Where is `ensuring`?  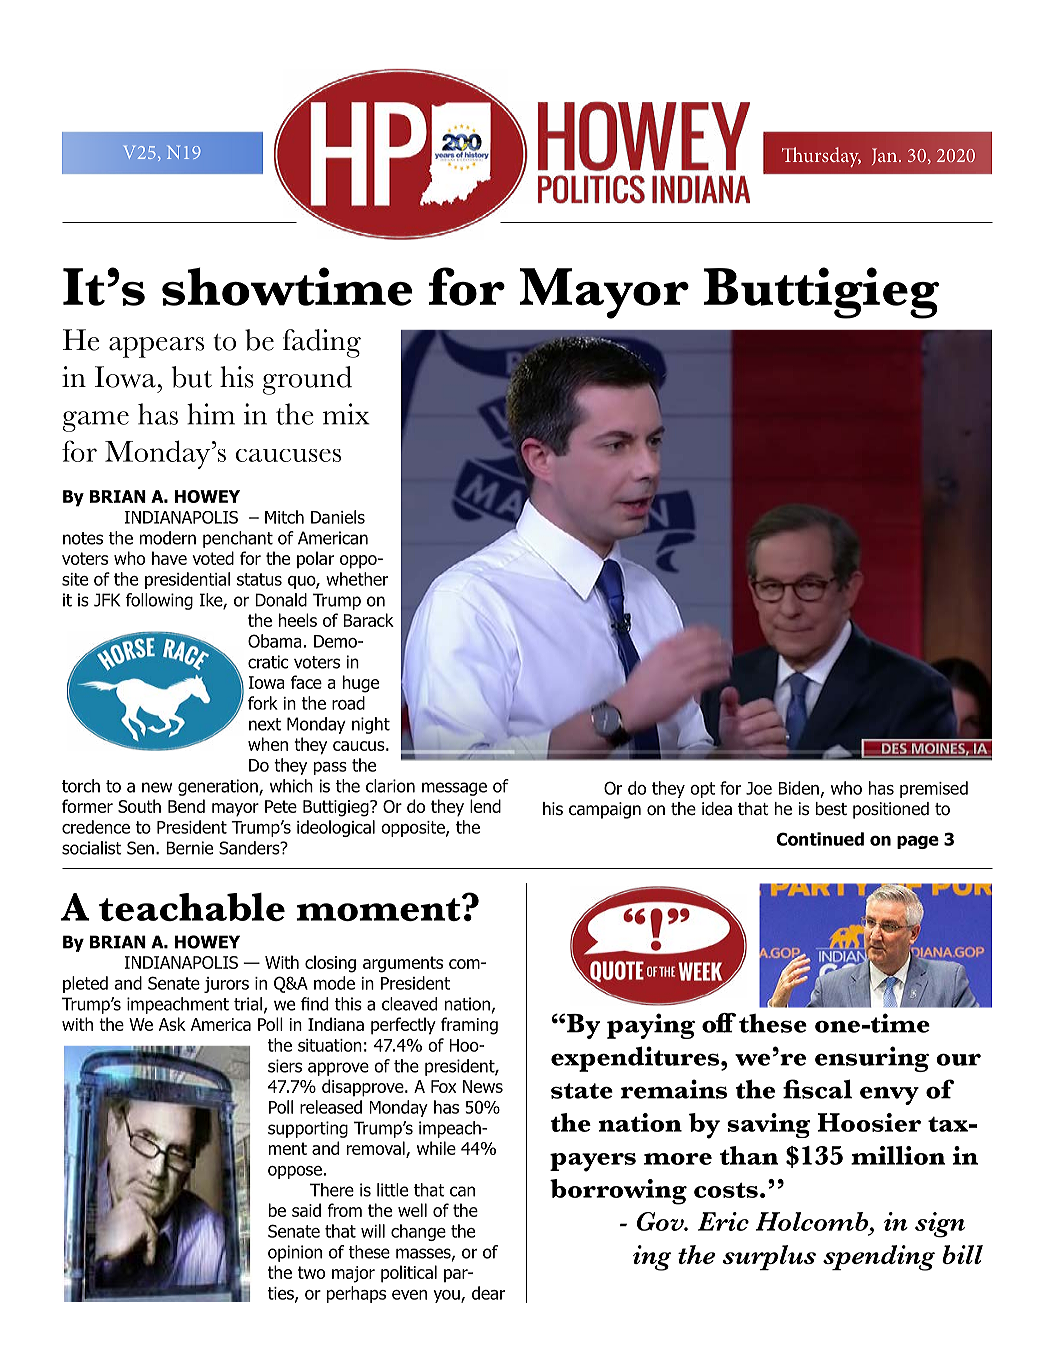
ensuring is located at coordinates (872, 1059).
